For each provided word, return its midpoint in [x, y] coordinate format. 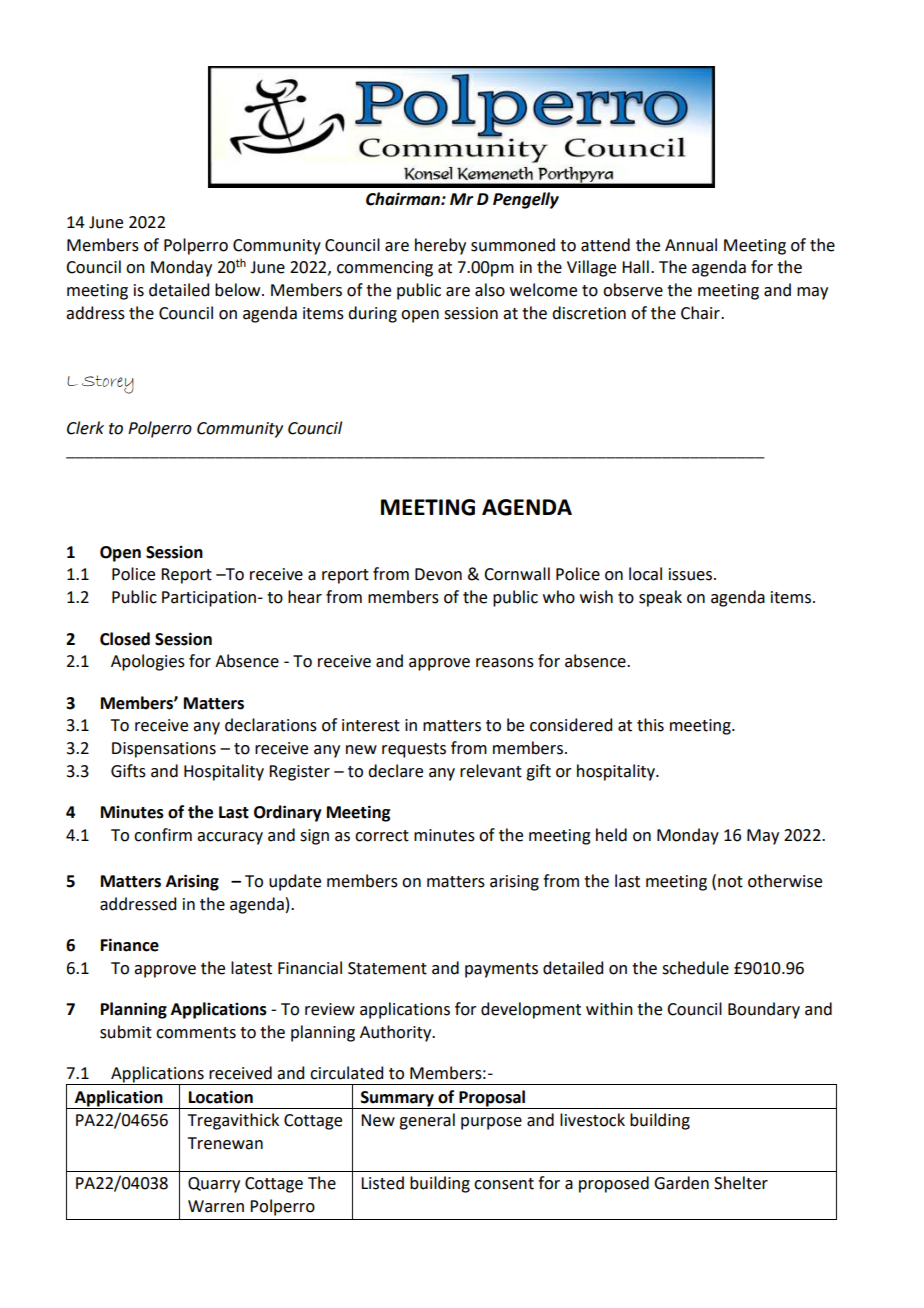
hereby [440, 246]
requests [414, 750]
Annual [691, 245]
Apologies [148, 662]
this [650, 725]
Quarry [214, 1185]
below [239, 290]
